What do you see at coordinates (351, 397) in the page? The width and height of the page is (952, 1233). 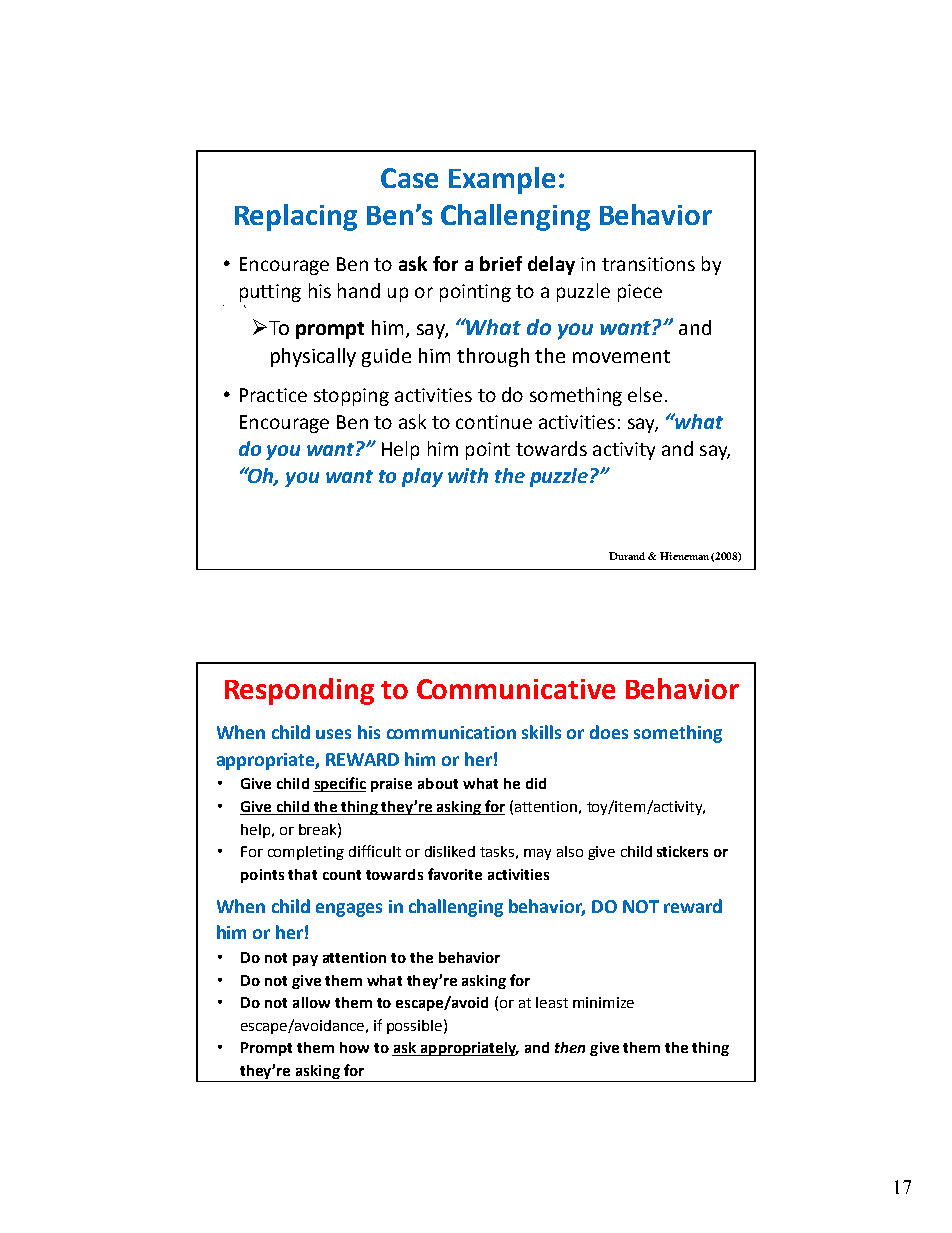 I see `stopping` at bounding box center [351, 397].
